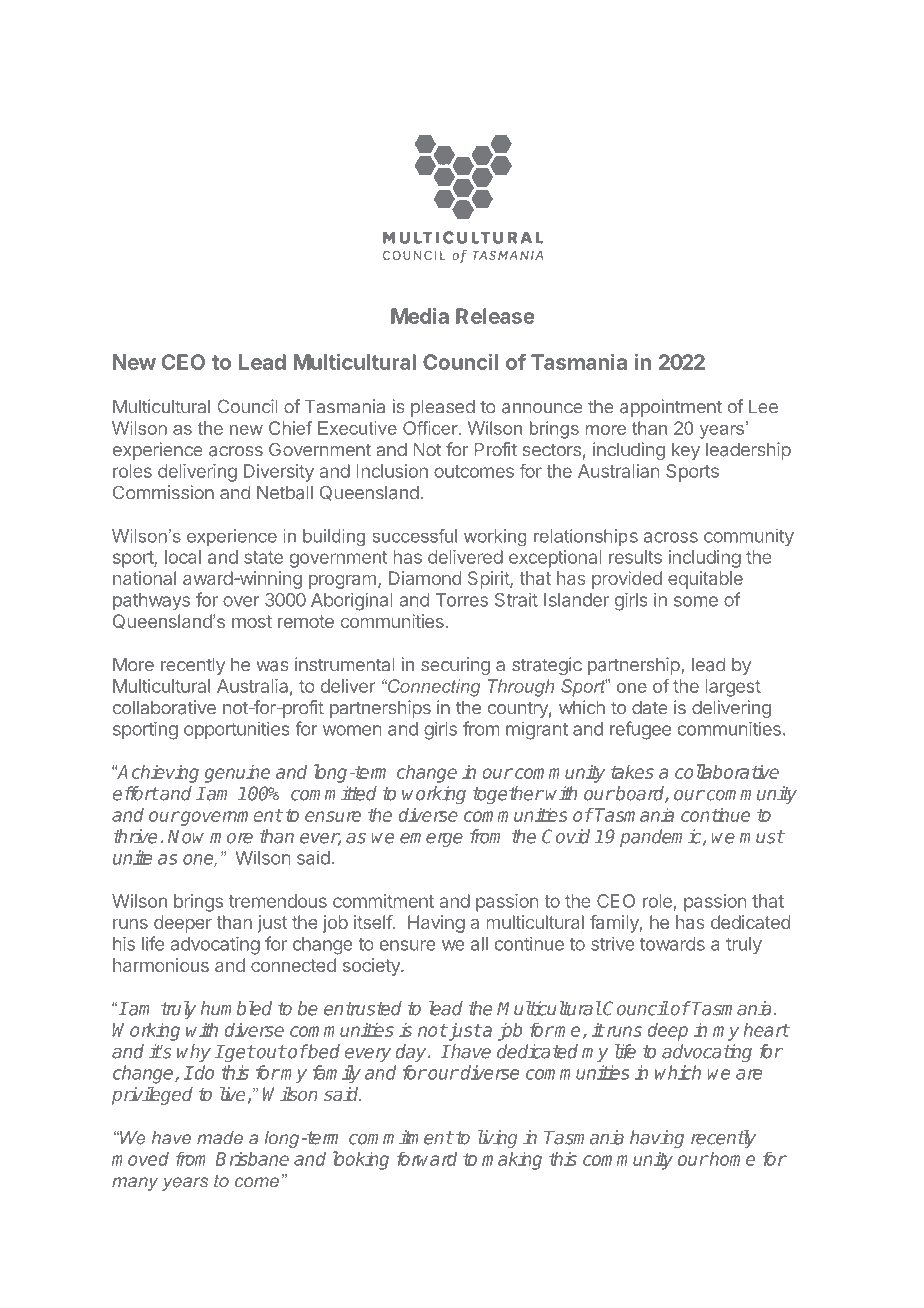  What do you see at coordinates (508, 795) in the screenshot?
I see `together` at bounding box center [508, 795].
